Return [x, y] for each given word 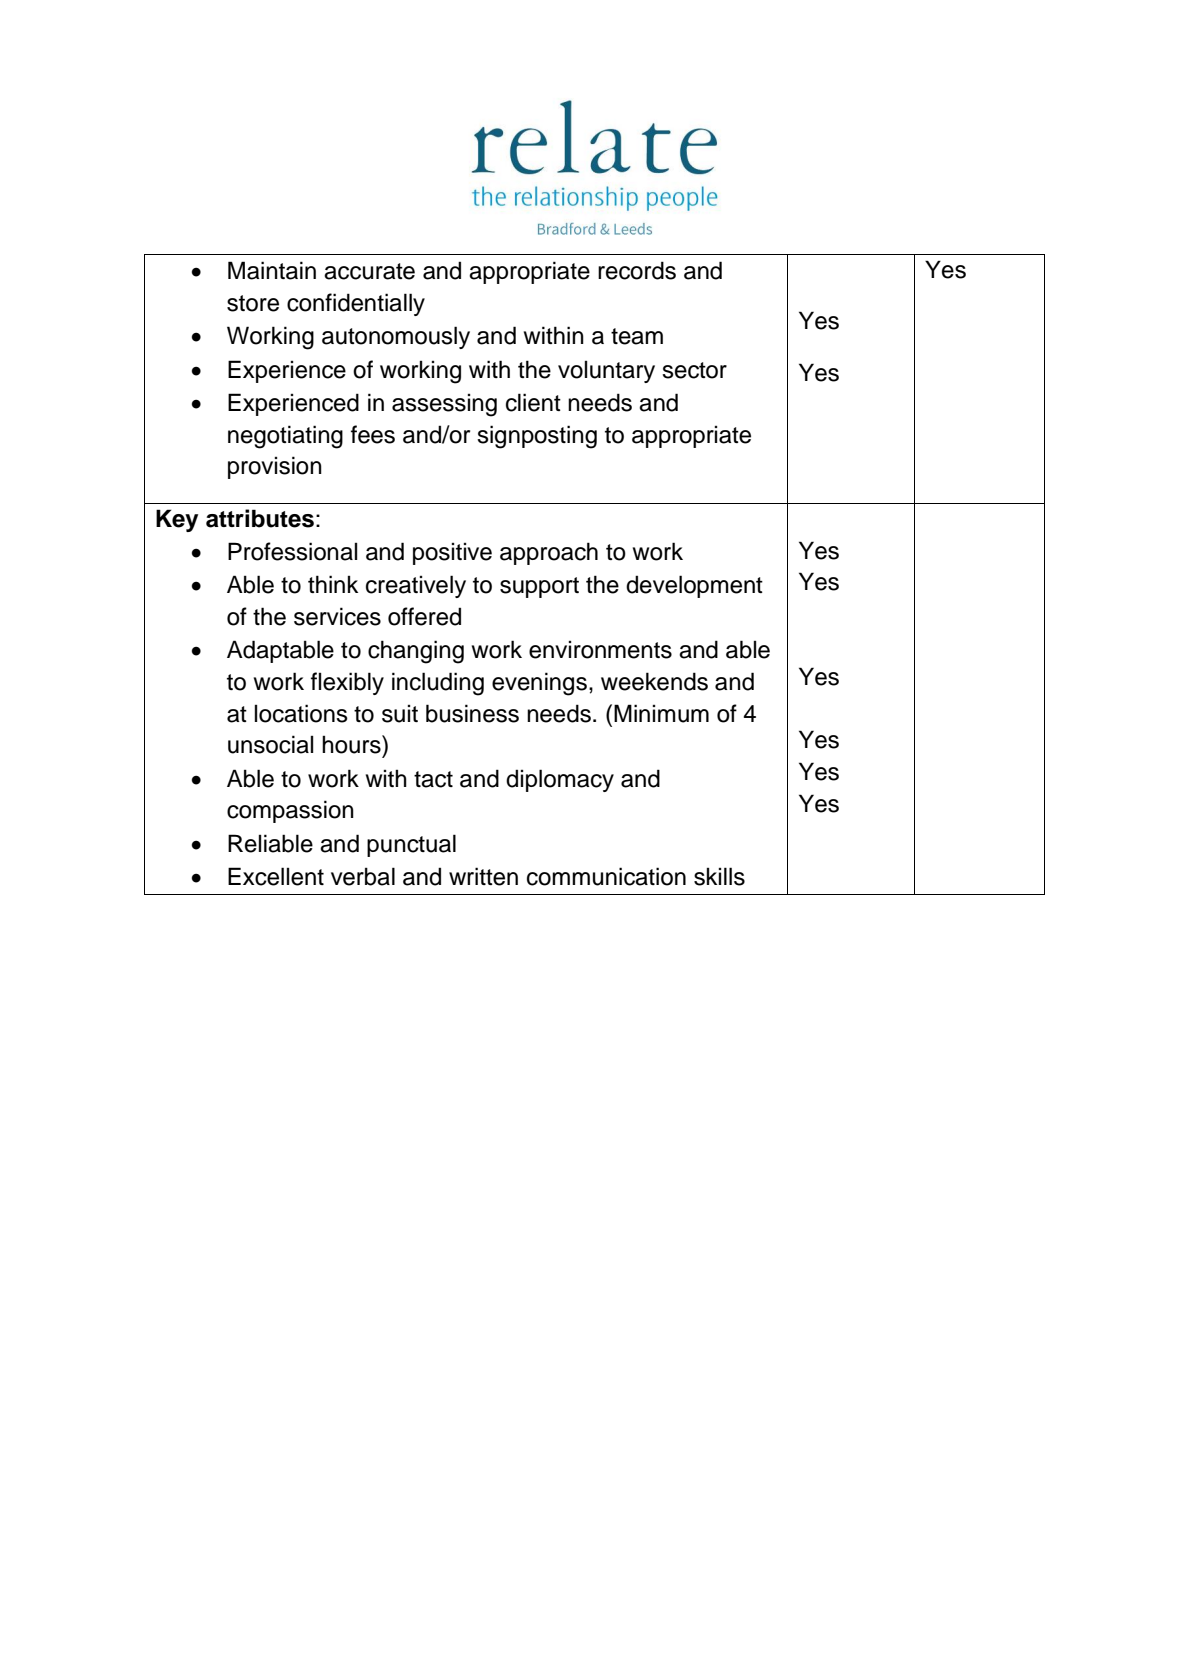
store [253, 303]
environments [600, 650]
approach [549, 553]
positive [452, 554]
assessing [444, 405]
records [637, 270]
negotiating [285, 437]
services [337, 616]
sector [694, 370]
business [472, 713]
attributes [260, 518]
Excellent [276, 876]
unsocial [270, 744]
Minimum [661, 713]
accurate [369, 271]
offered [424, 616]
